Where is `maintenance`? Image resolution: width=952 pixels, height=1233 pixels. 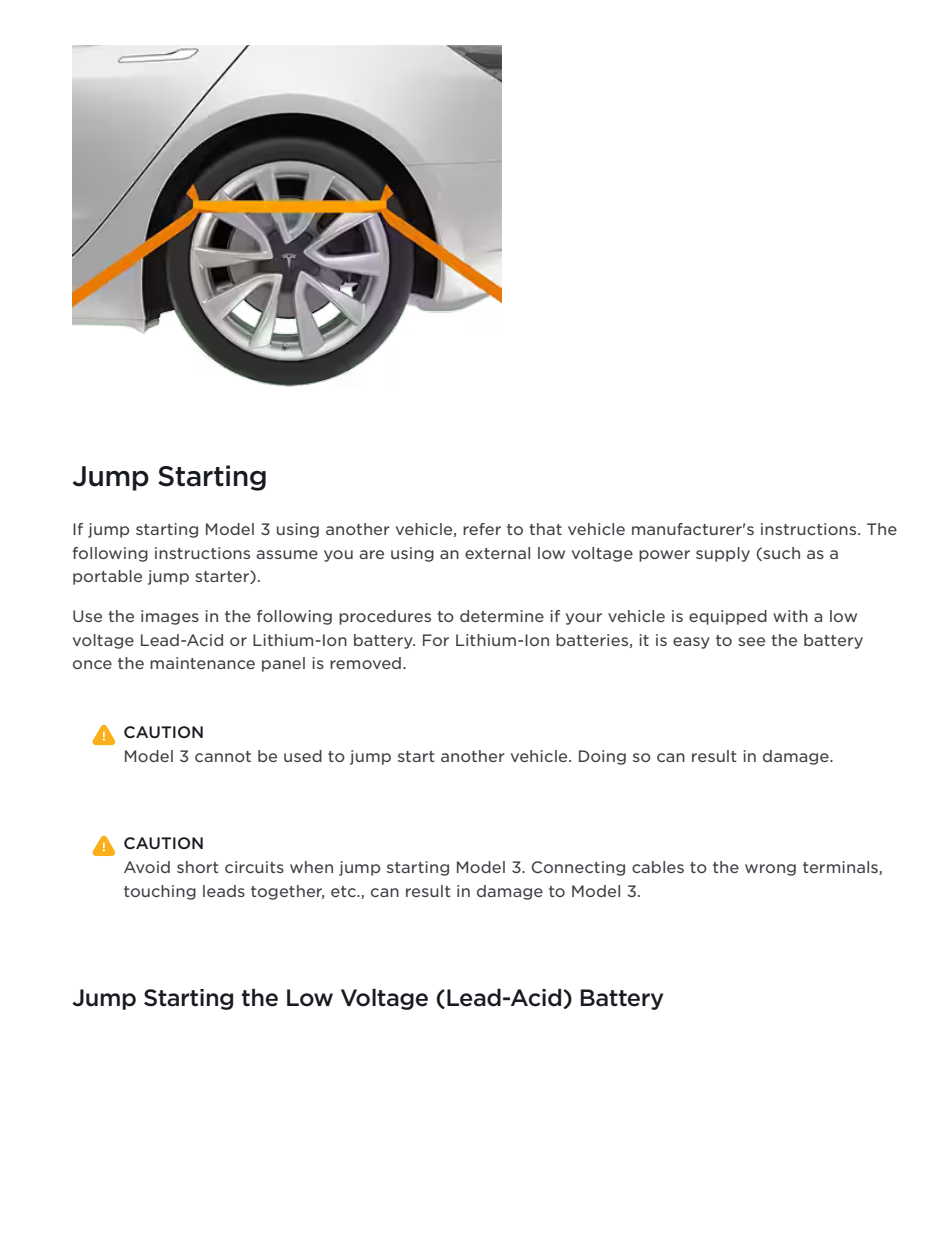 maintenance is located at coordinates (202, 663).
